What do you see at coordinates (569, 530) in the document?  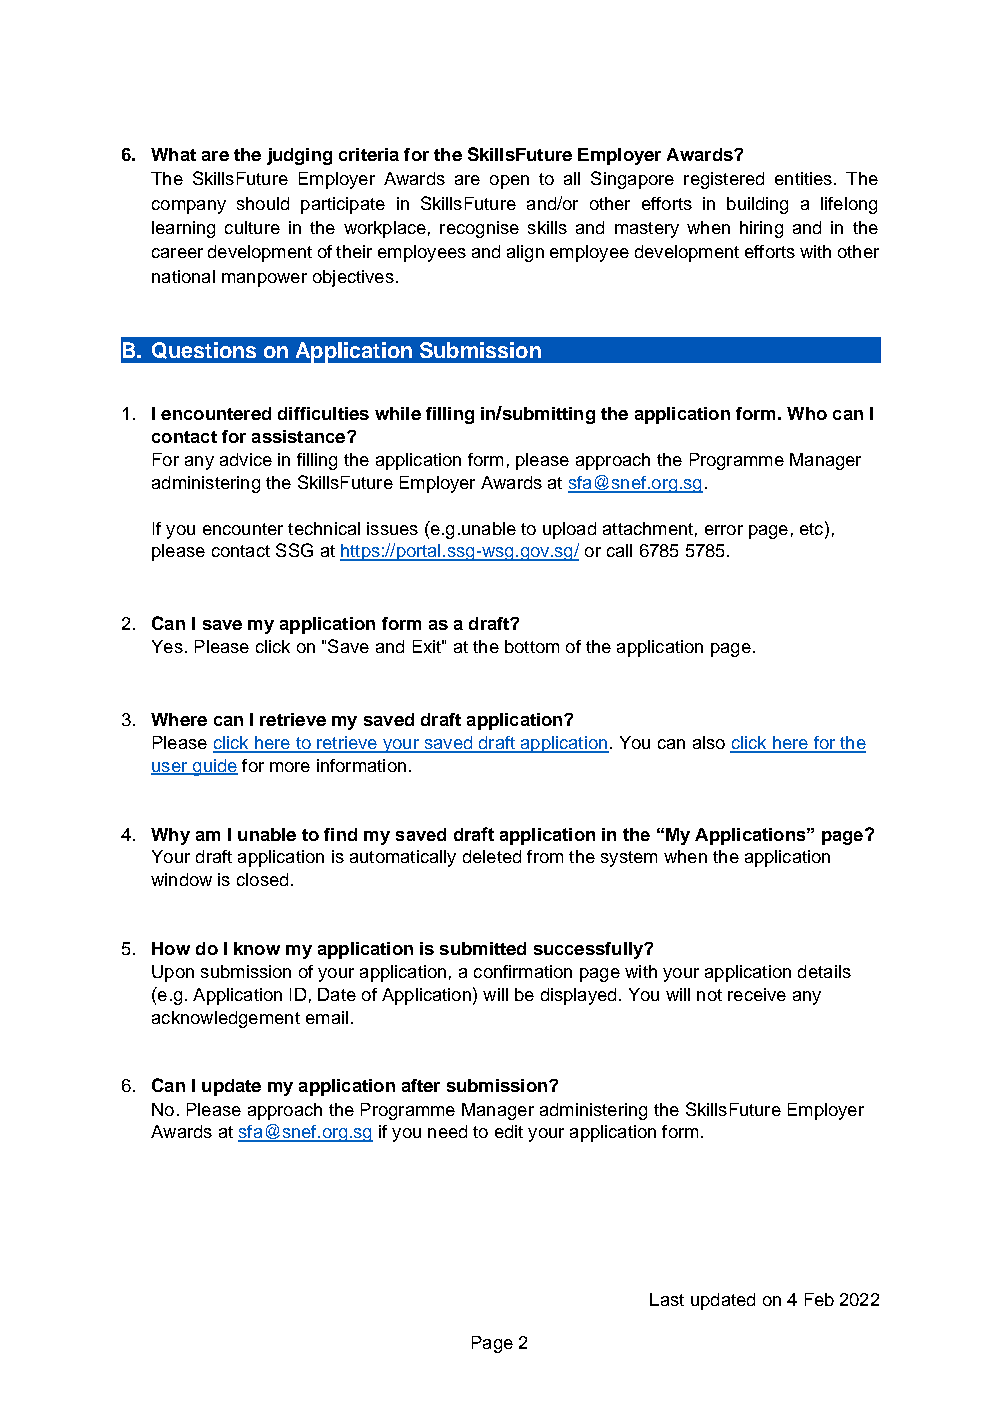 I see `upload` at bounding box center [569, 530].
